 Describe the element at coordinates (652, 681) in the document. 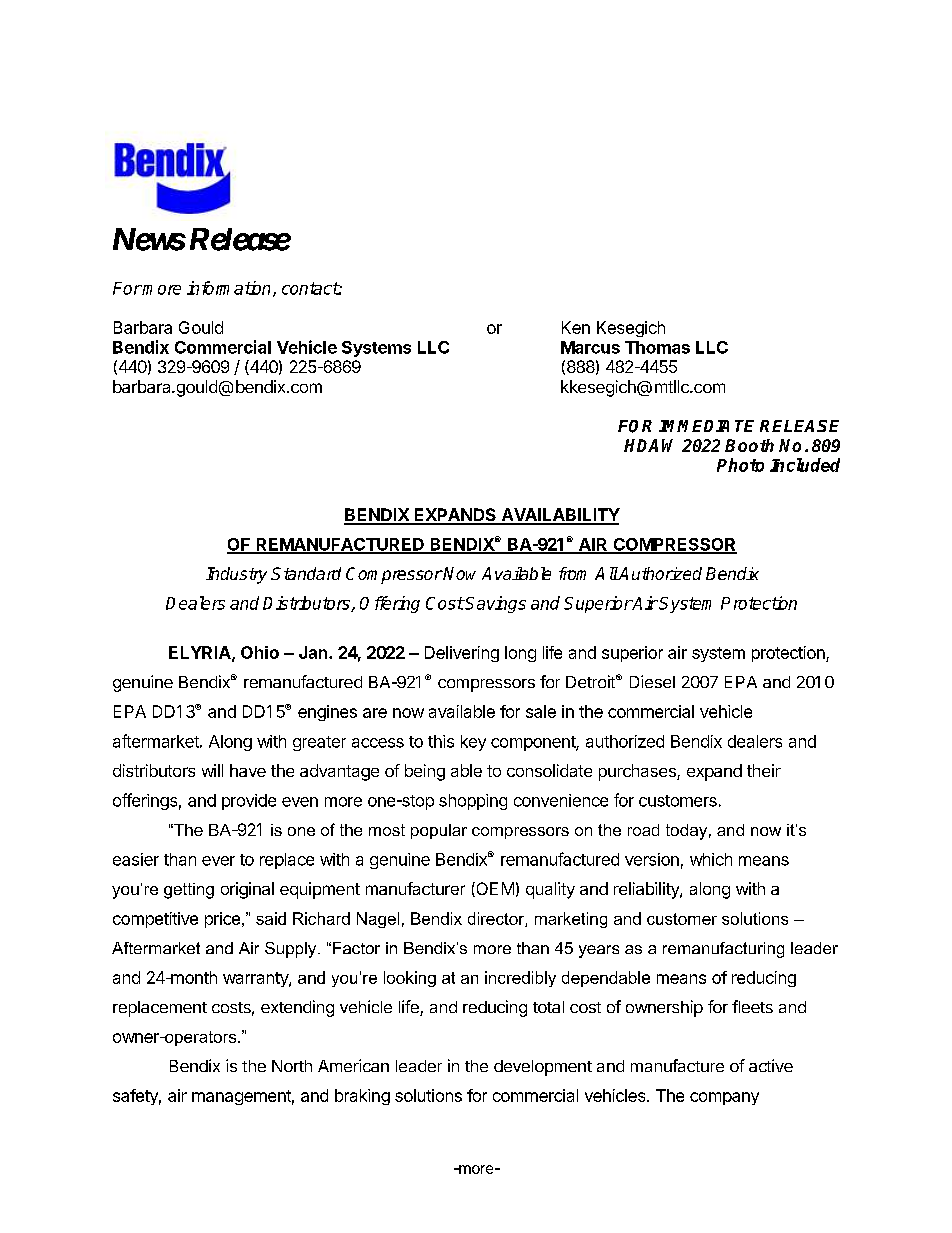

I see `Diesel` at that location.
